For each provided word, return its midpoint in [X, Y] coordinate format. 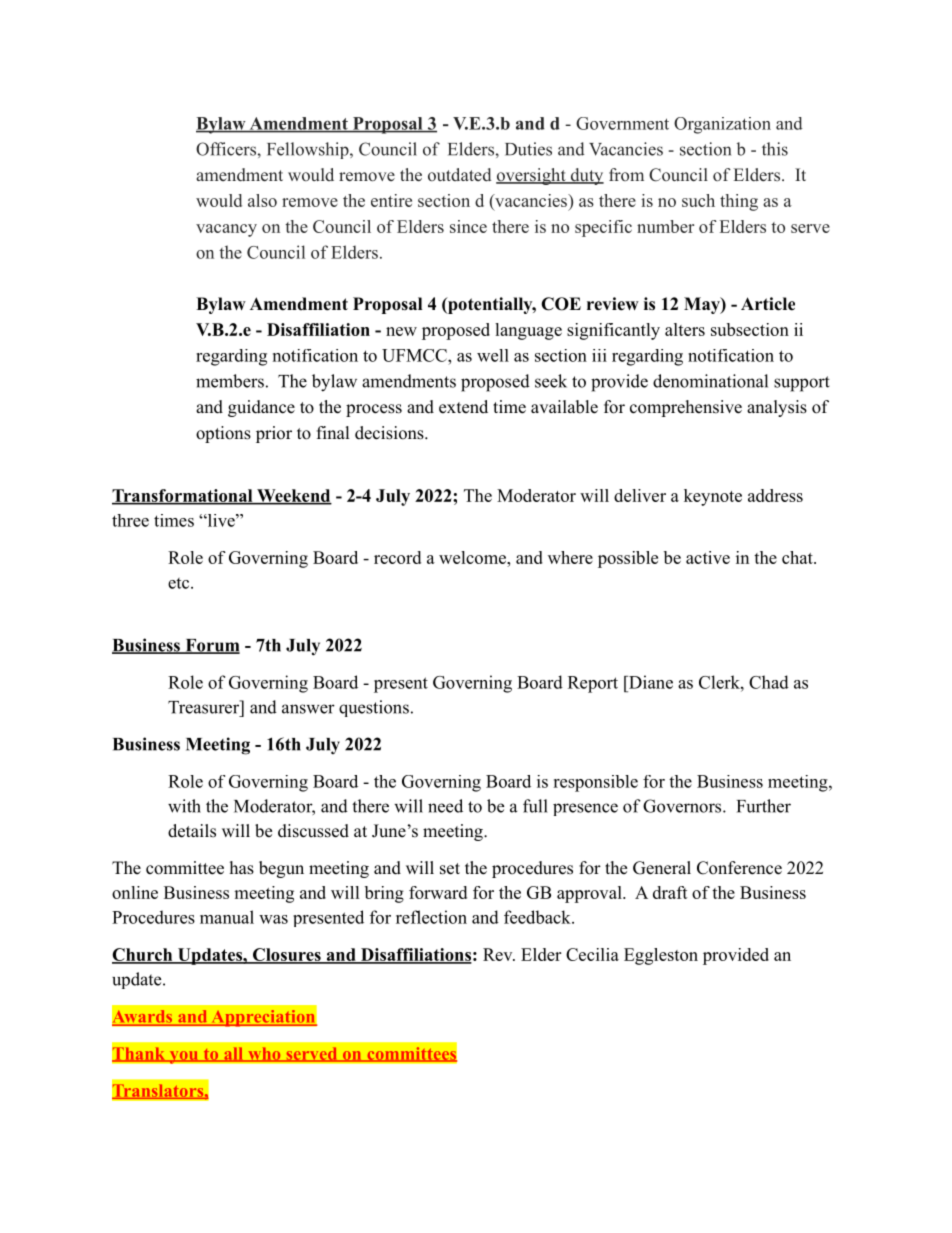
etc [180, 583]
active [708, 557]
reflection [431, 917]
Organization [722, 125]
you [183, 1057]
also [262, 200]
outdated [459, 175]
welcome [473, 557]
